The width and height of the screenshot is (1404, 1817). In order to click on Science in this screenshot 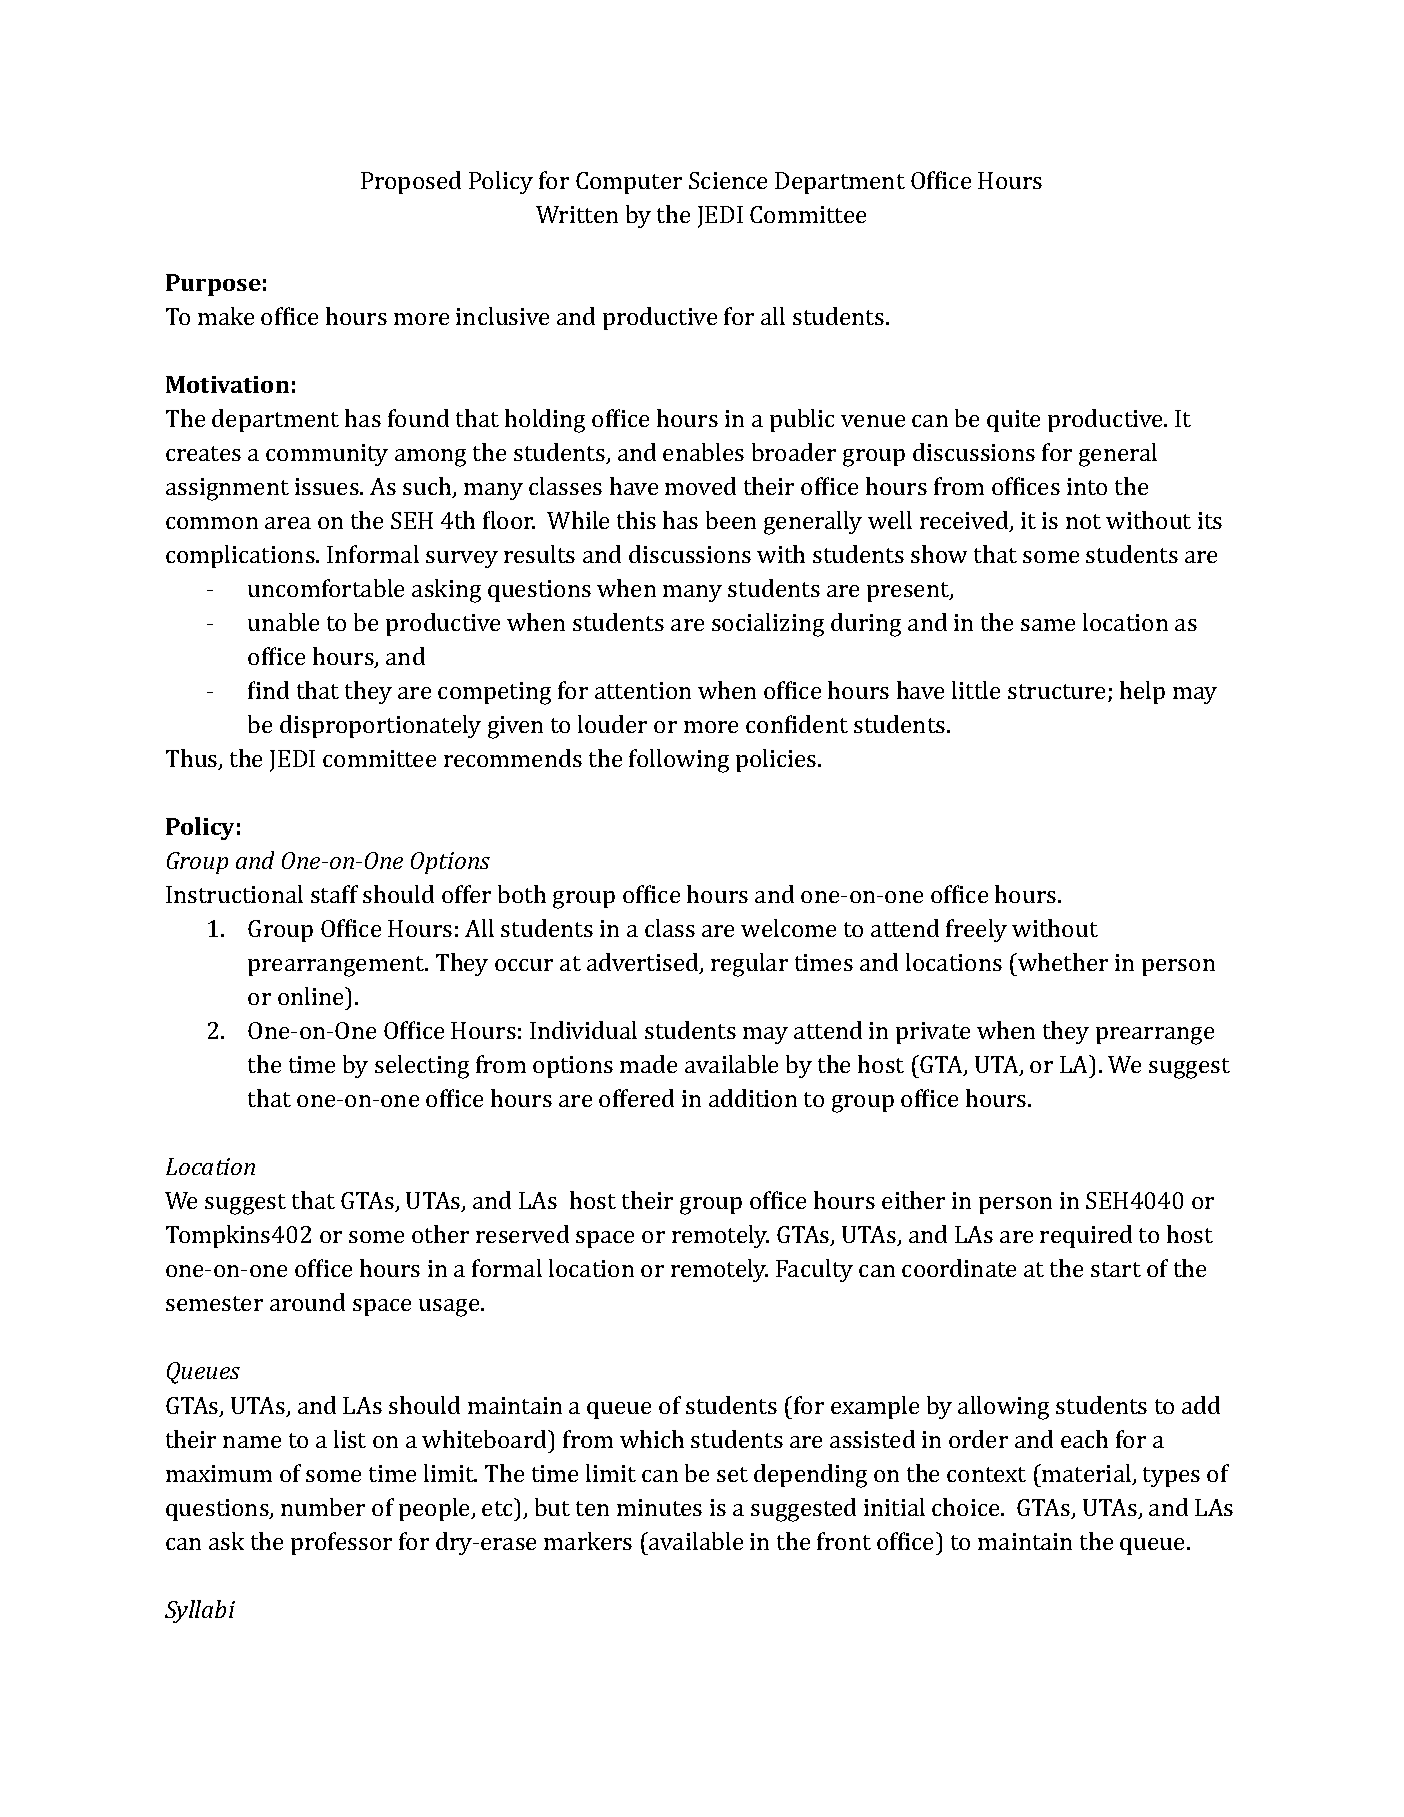, I will do `click(728, 180)`.
